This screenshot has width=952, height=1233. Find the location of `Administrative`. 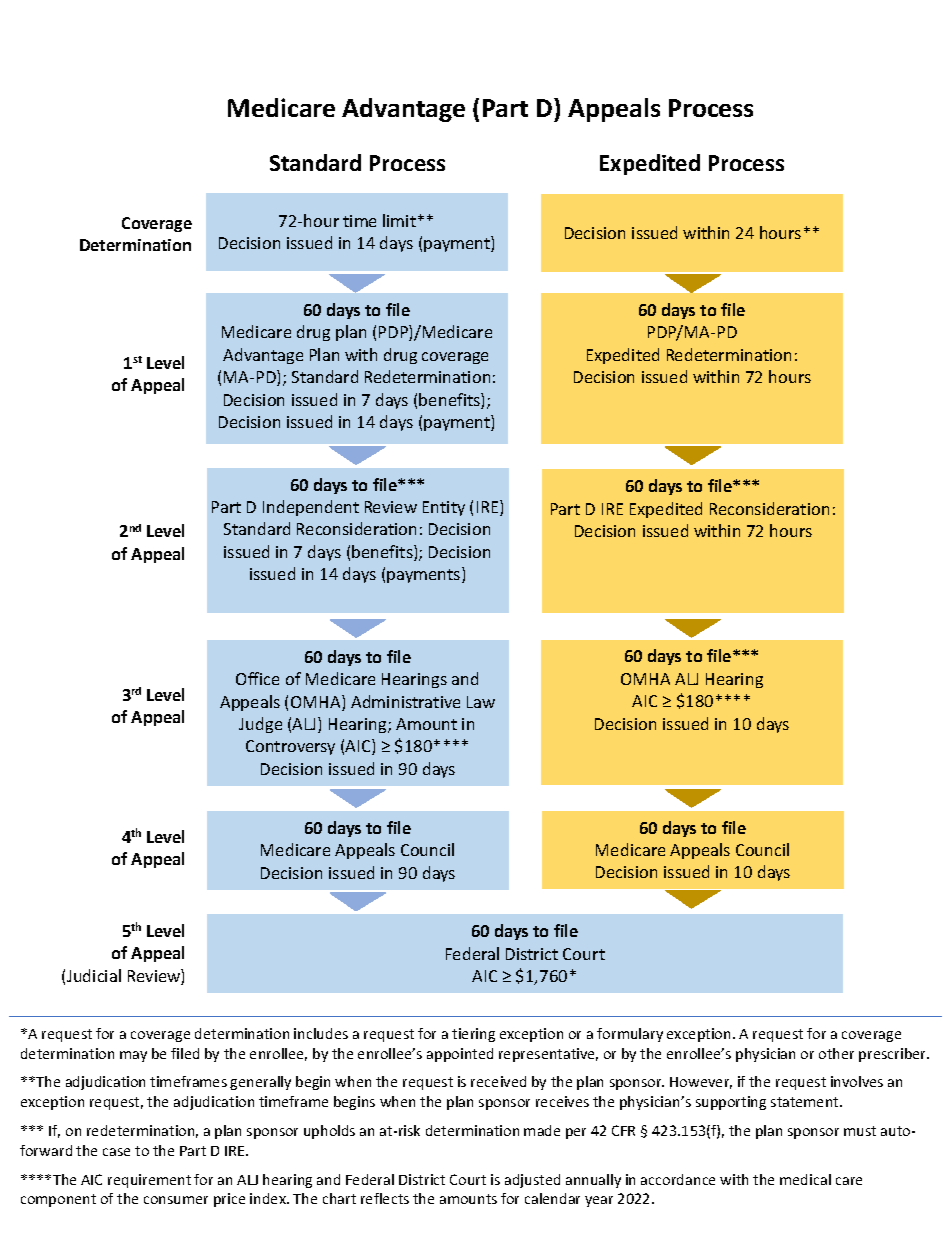

Administrative is located at coordinates (405, 701).
